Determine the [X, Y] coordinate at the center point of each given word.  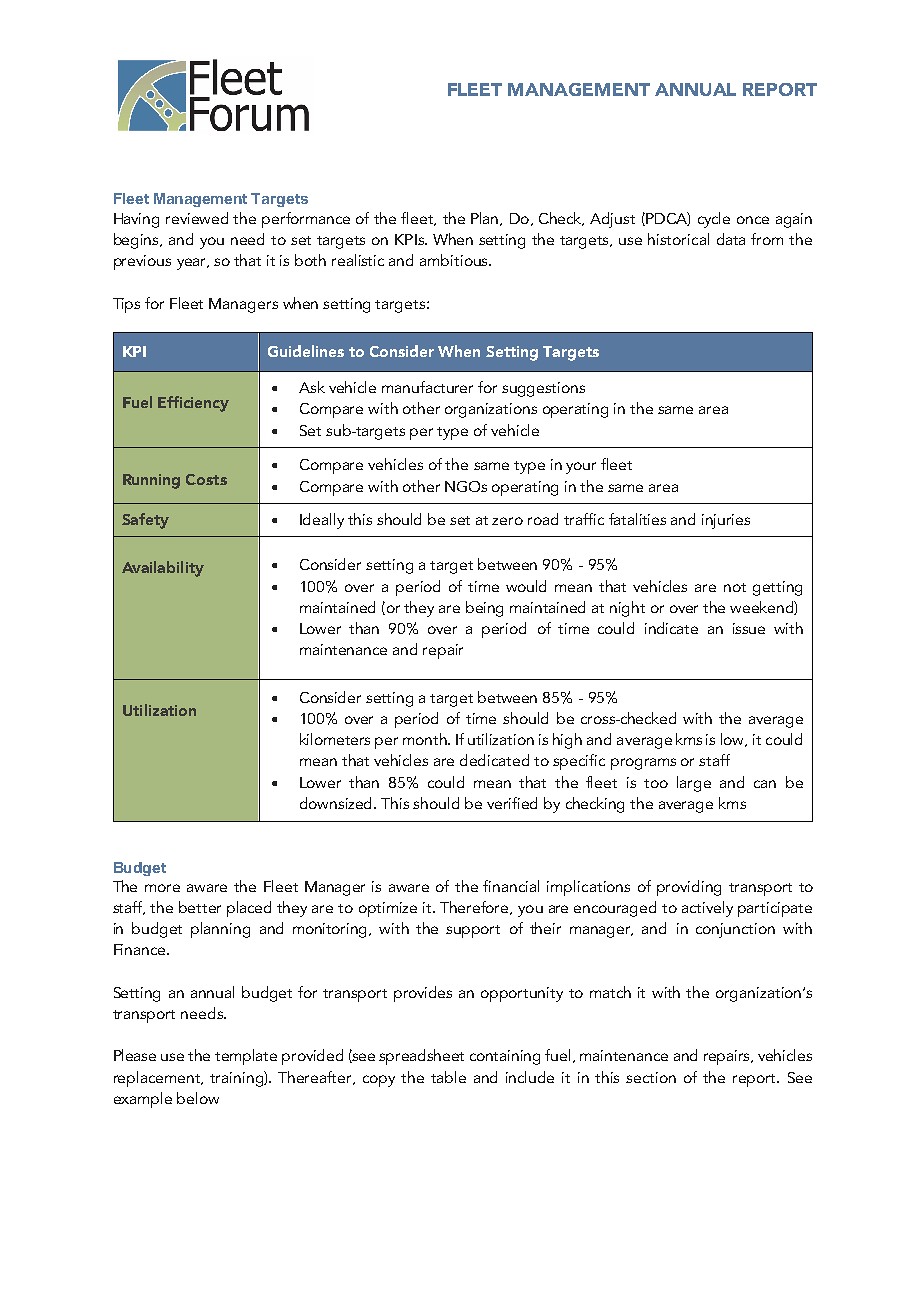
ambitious [455, 260]
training [237, 1079]
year [192, 264]
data [731, 239]
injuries [726, 521]
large [694, 784]
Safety [145, 521]
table [448, 1077]
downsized [337, 803]
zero [507, 521]
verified [512, 803]
